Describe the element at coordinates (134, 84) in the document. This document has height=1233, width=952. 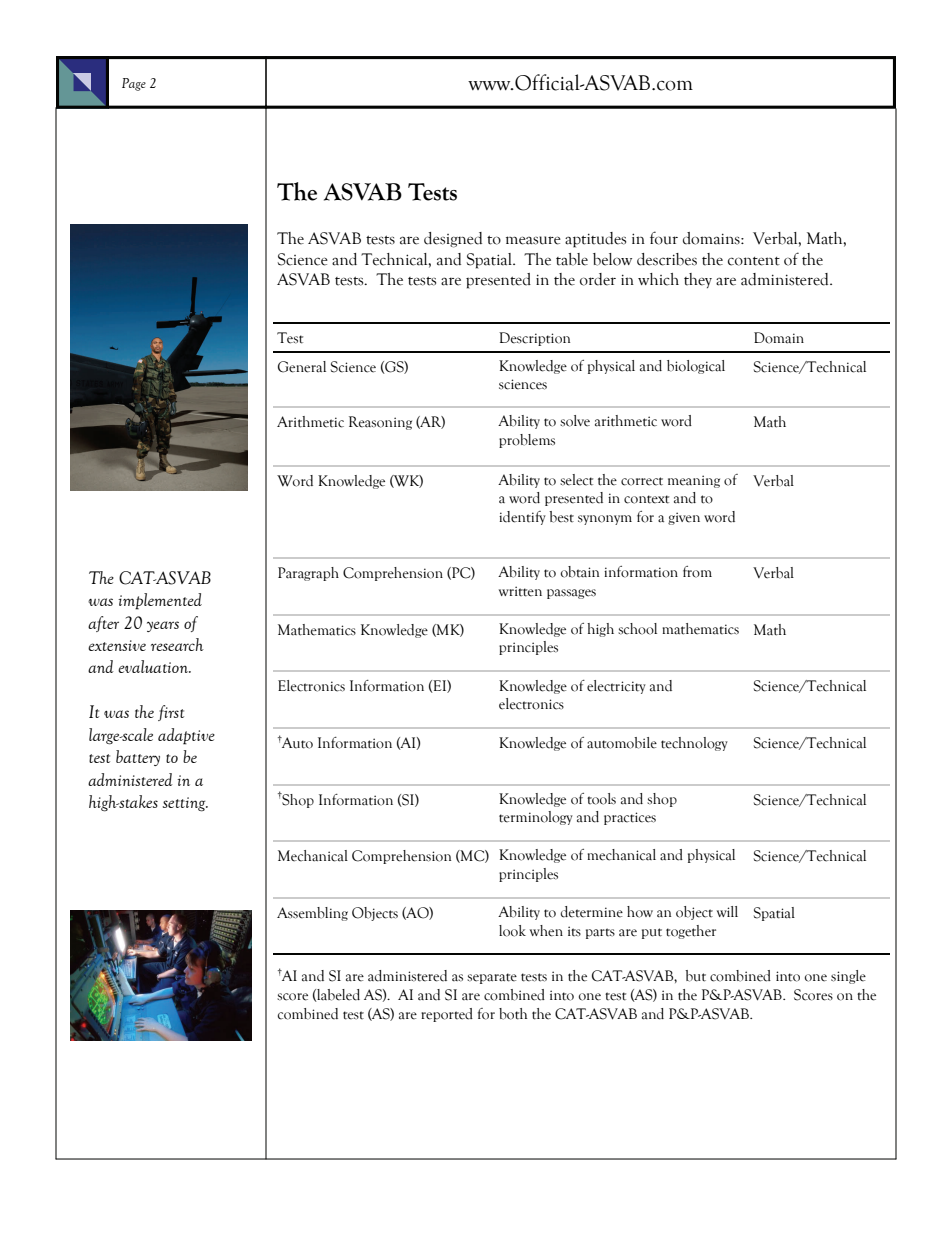
I see `Page` at that location.
